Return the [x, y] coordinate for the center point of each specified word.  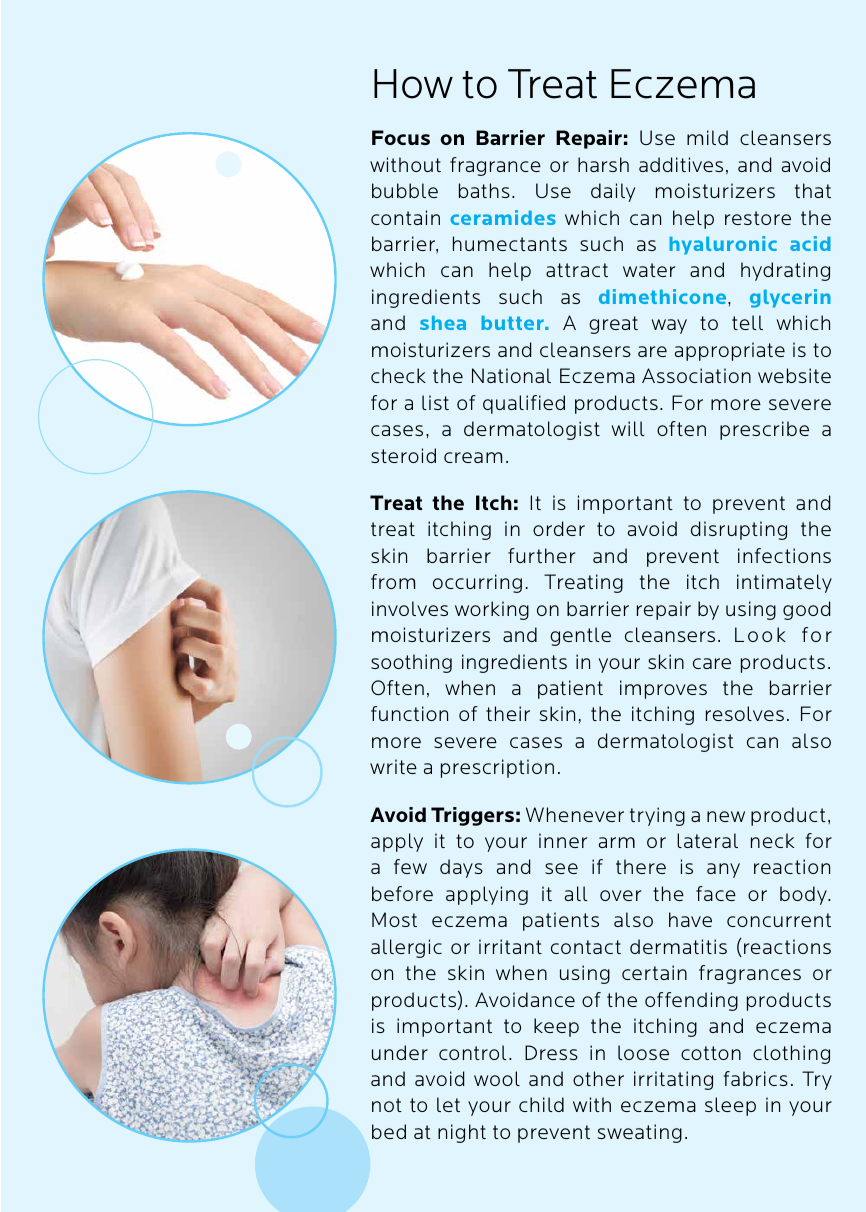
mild [707, 137]
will [628, 428]
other [598, 1078]
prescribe [764, 430]
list [435, 402]
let [448, 1104]
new [726, 816]
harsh [603, 164]
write [393, 766]
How [413, 84]
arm [617, 842]
